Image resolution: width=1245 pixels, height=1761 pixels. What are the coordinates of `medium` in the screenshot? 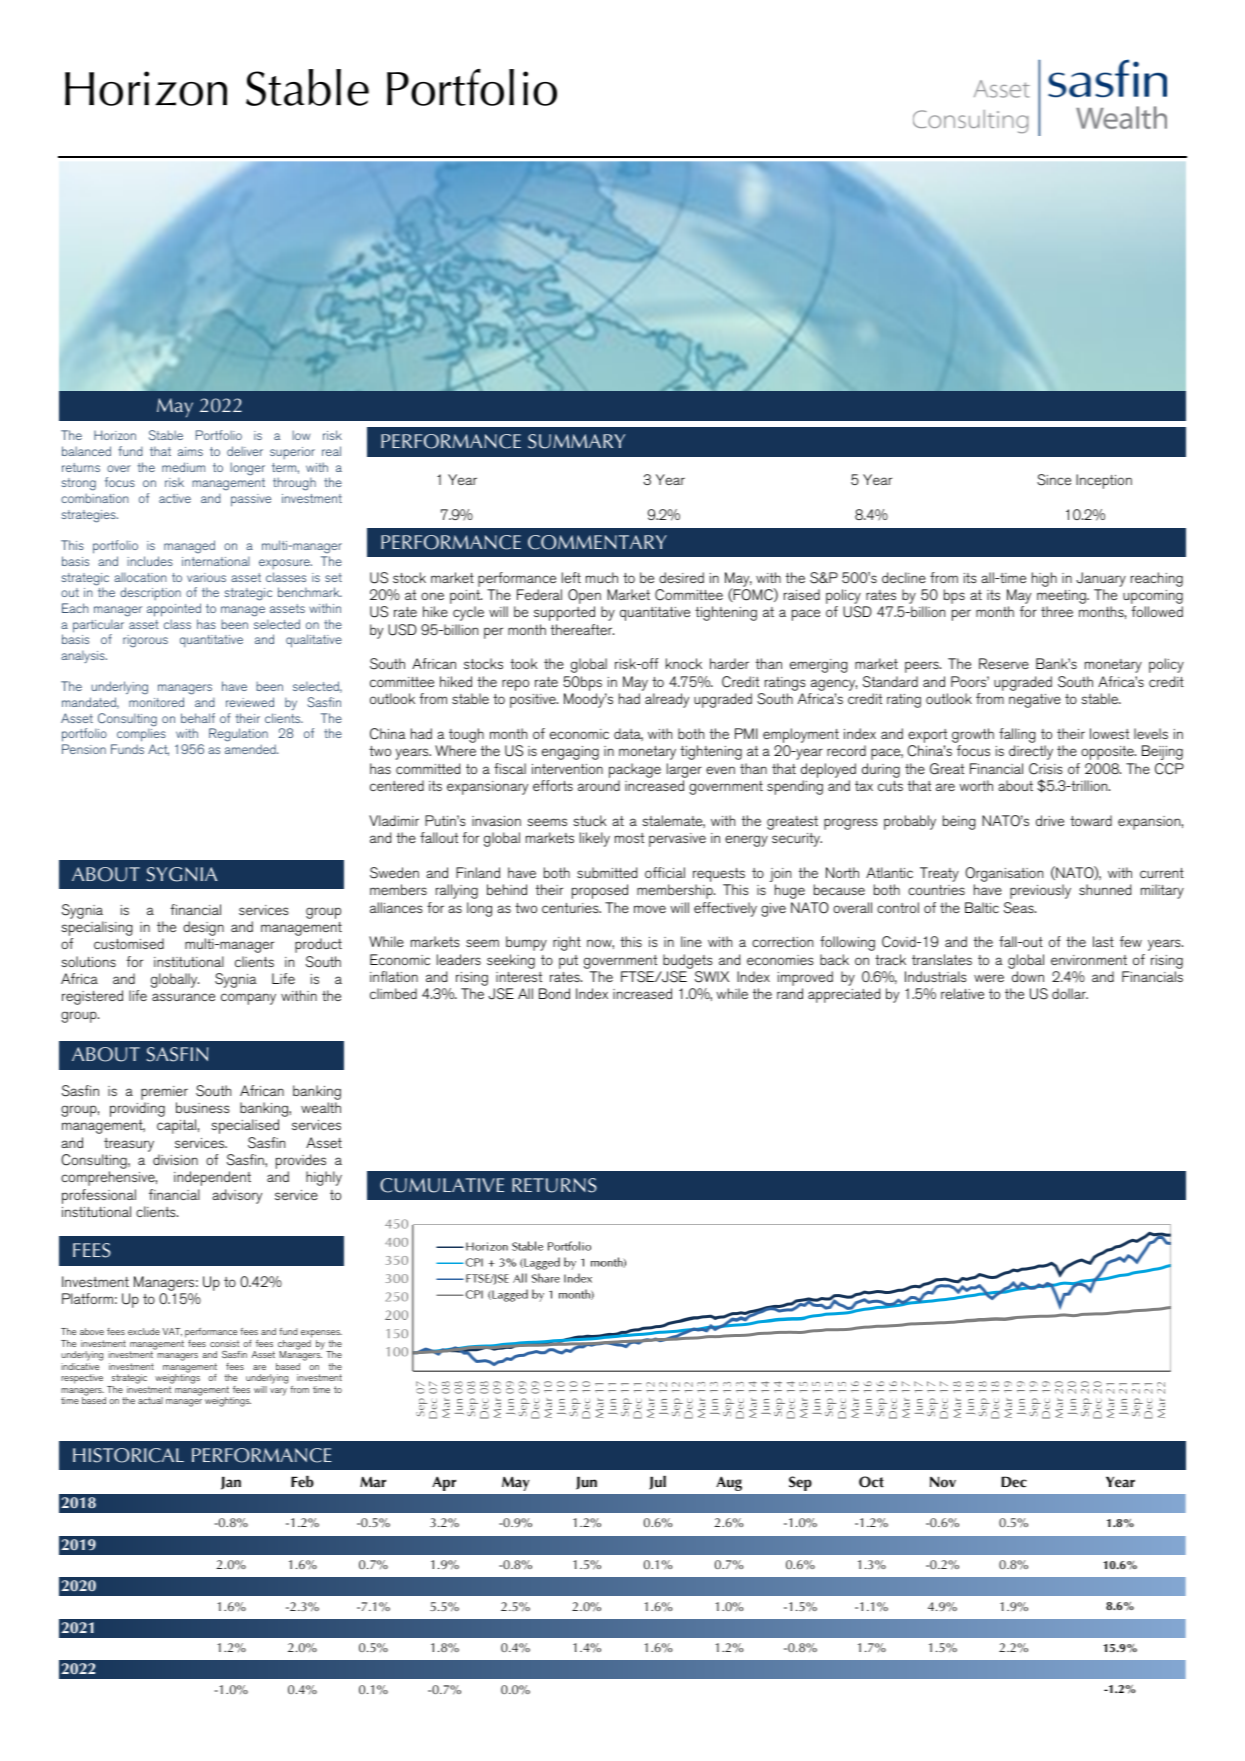 It's located at (183, 467).
